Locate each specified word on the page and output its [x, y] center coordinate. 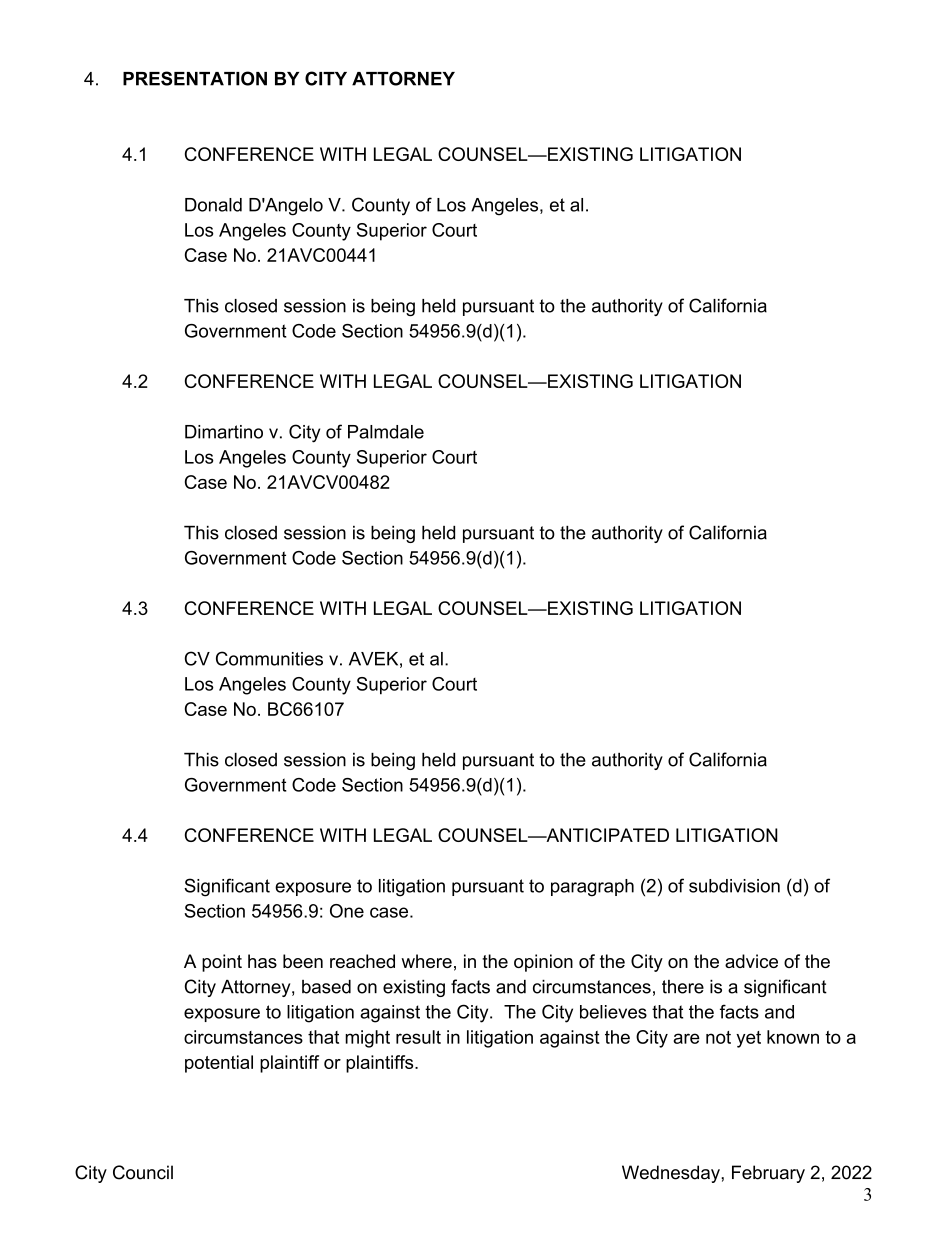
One [347, 911]
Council [143, 1172]
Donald [213, 205]
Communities [269, 658]
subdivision [734, 886]
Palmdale [386, 432]
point [222, 963]
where [426, 961]
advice [751, 961]
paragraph [592, 888]
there [683, 987]
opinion [543, 963]
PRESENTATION [195, 78]
